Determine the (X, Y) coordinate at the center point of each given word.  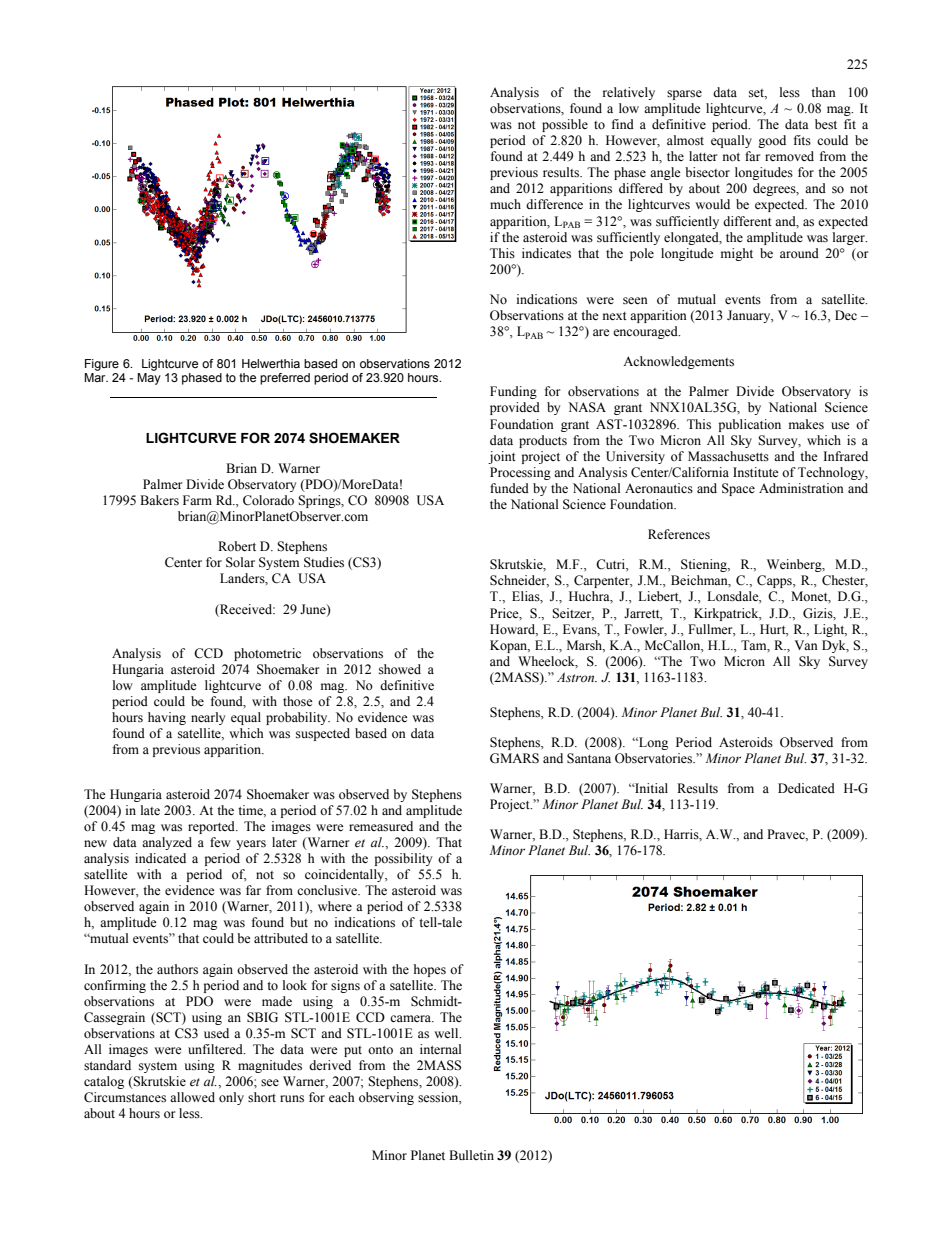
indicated (160, 858)
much (505, 204)
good (772, 141)
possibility (404, 859)
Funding (513, 392)
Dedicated (806, 788)
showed (400, 669)
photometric (267, 654)
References (679, 534)
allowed (192, 1097)
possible (565, 125)
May (149, 379)
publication (750, 425)
